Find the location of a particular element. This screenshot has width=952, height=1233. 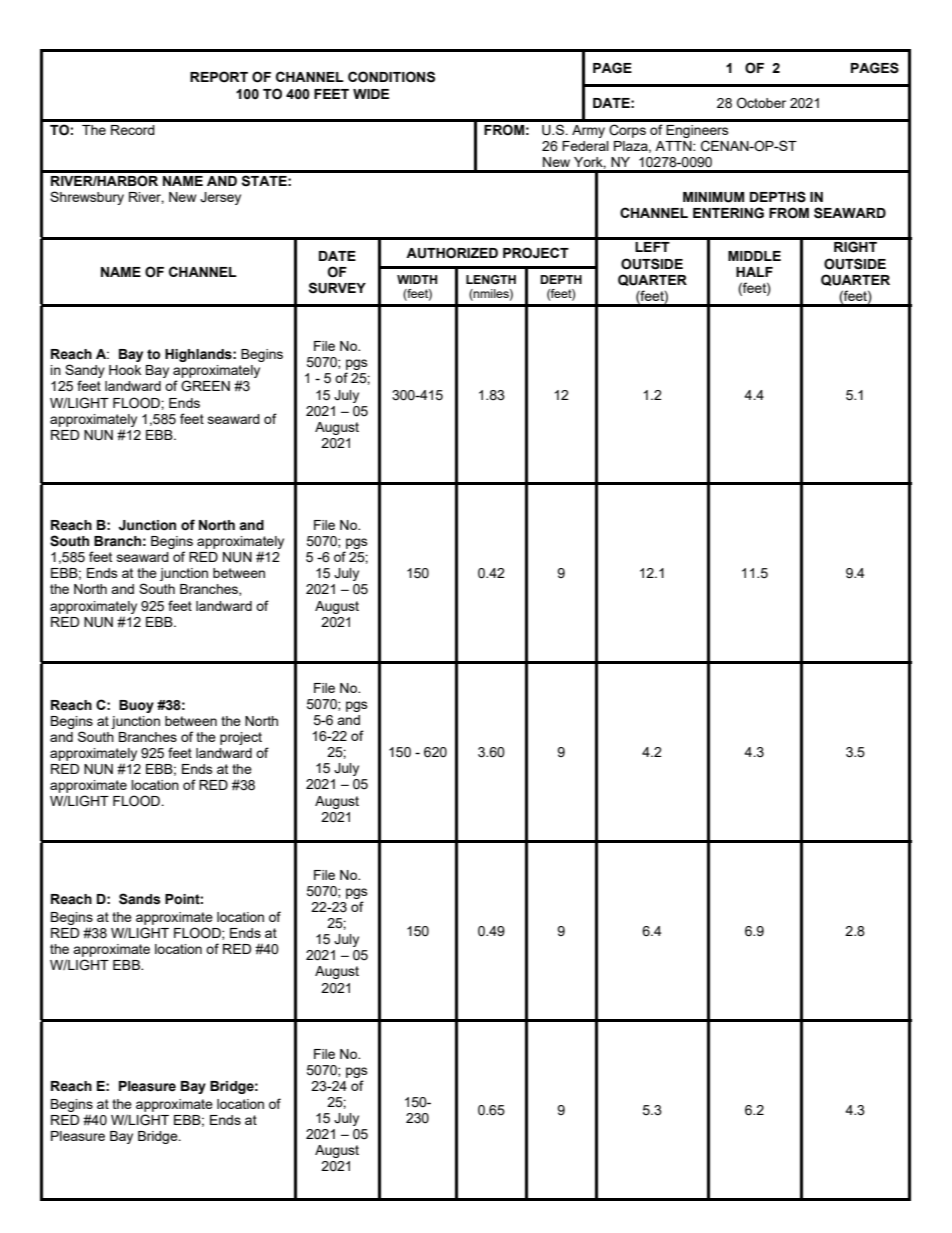

WIDTH is located at coordinates (417, 279).
